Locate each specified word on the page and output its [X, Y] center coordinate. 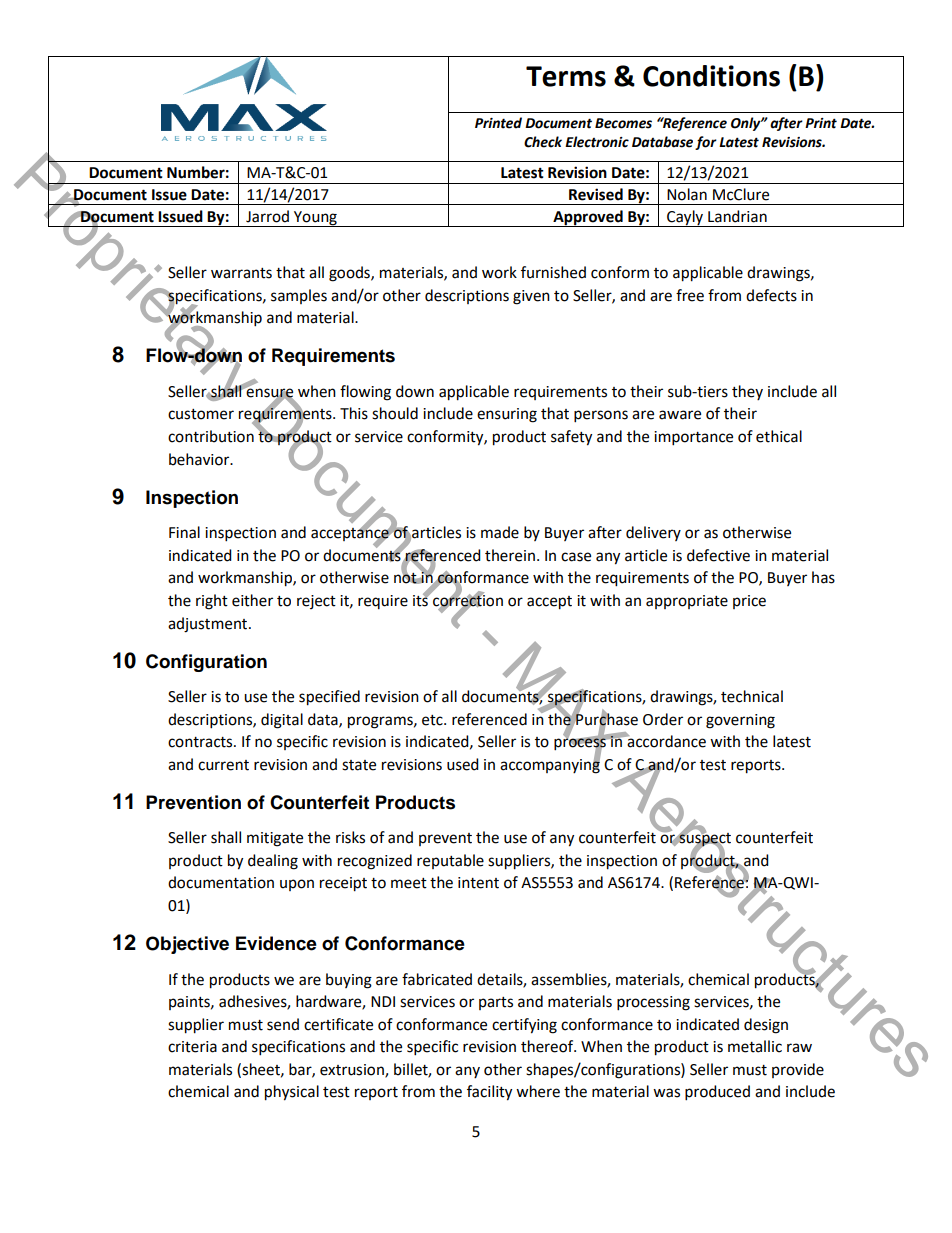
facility [489, 1093]
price [749, 602]
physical [292, 1093]
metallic [755, 1046]
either [252, 600]
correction [467, 600]
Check [543, 142]
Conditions [711, 76]
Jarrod [267, 216]
